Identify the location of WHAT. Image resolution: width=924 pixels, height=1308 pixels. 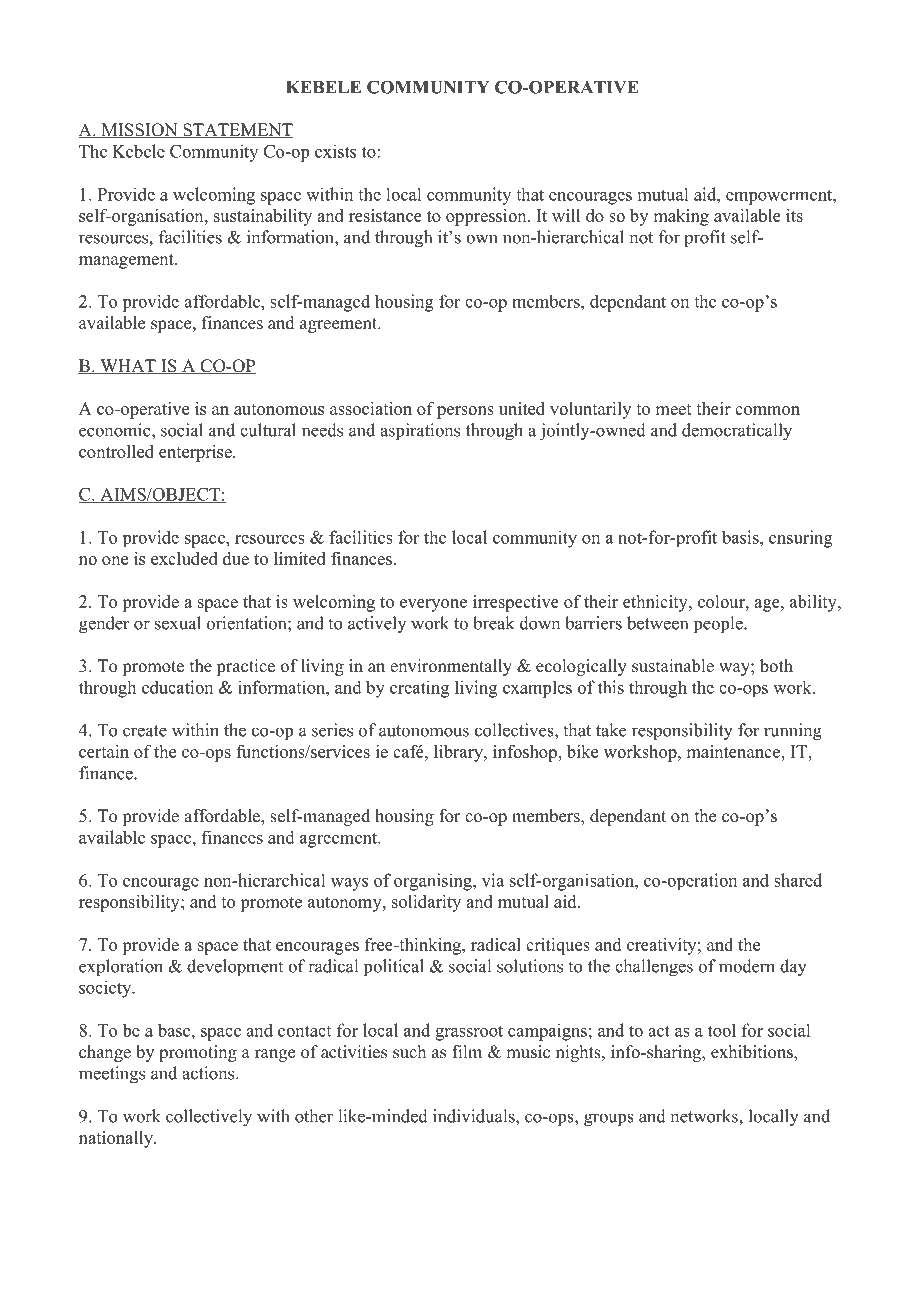
(128, 366).
